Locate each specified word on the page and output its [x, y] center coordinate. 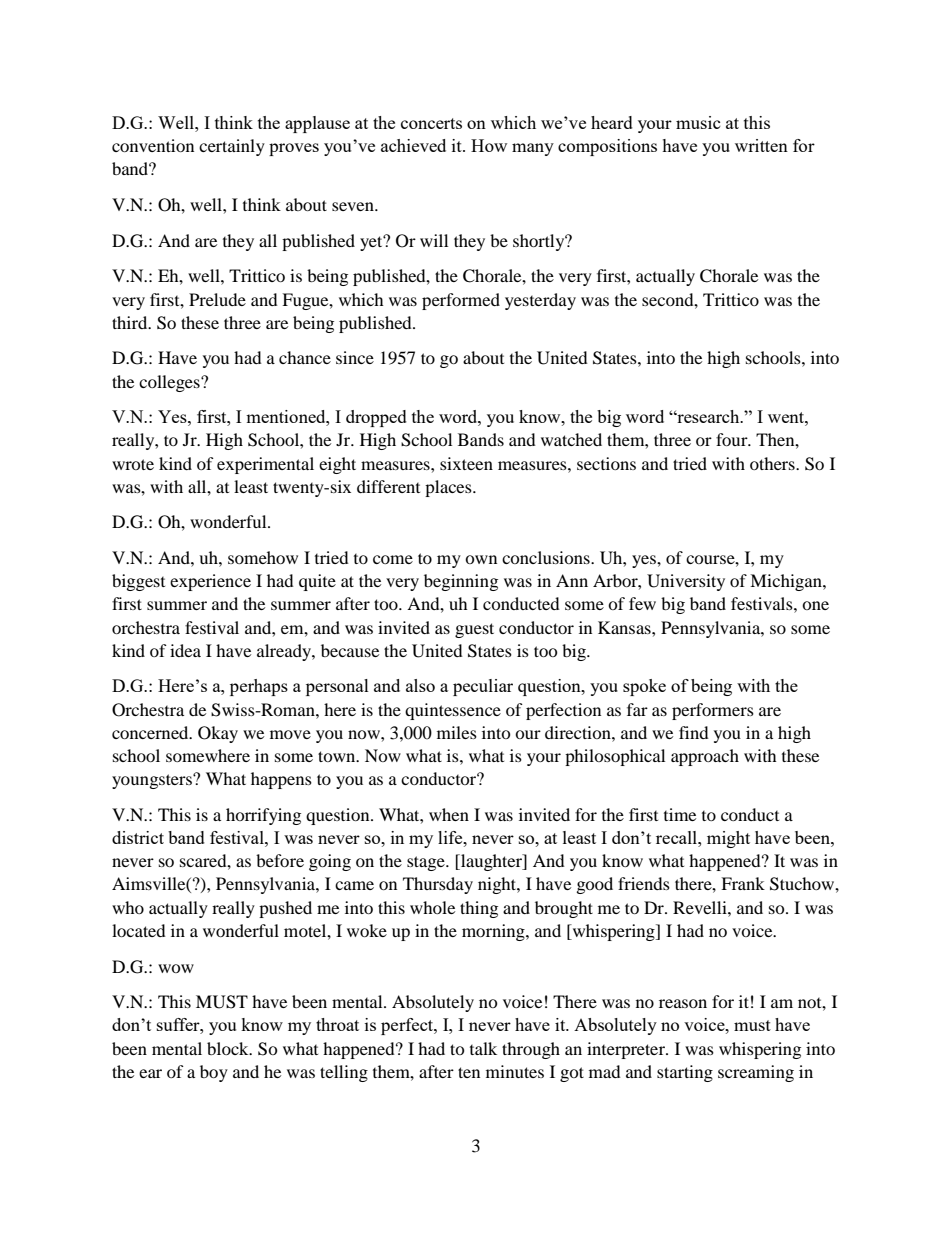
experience [210, 582]
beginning [461, 582]
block [229, 1048]
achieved [413, 145]
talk [483, 1048]
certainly [232, 147]
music [698, 122]
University [686, 582]
